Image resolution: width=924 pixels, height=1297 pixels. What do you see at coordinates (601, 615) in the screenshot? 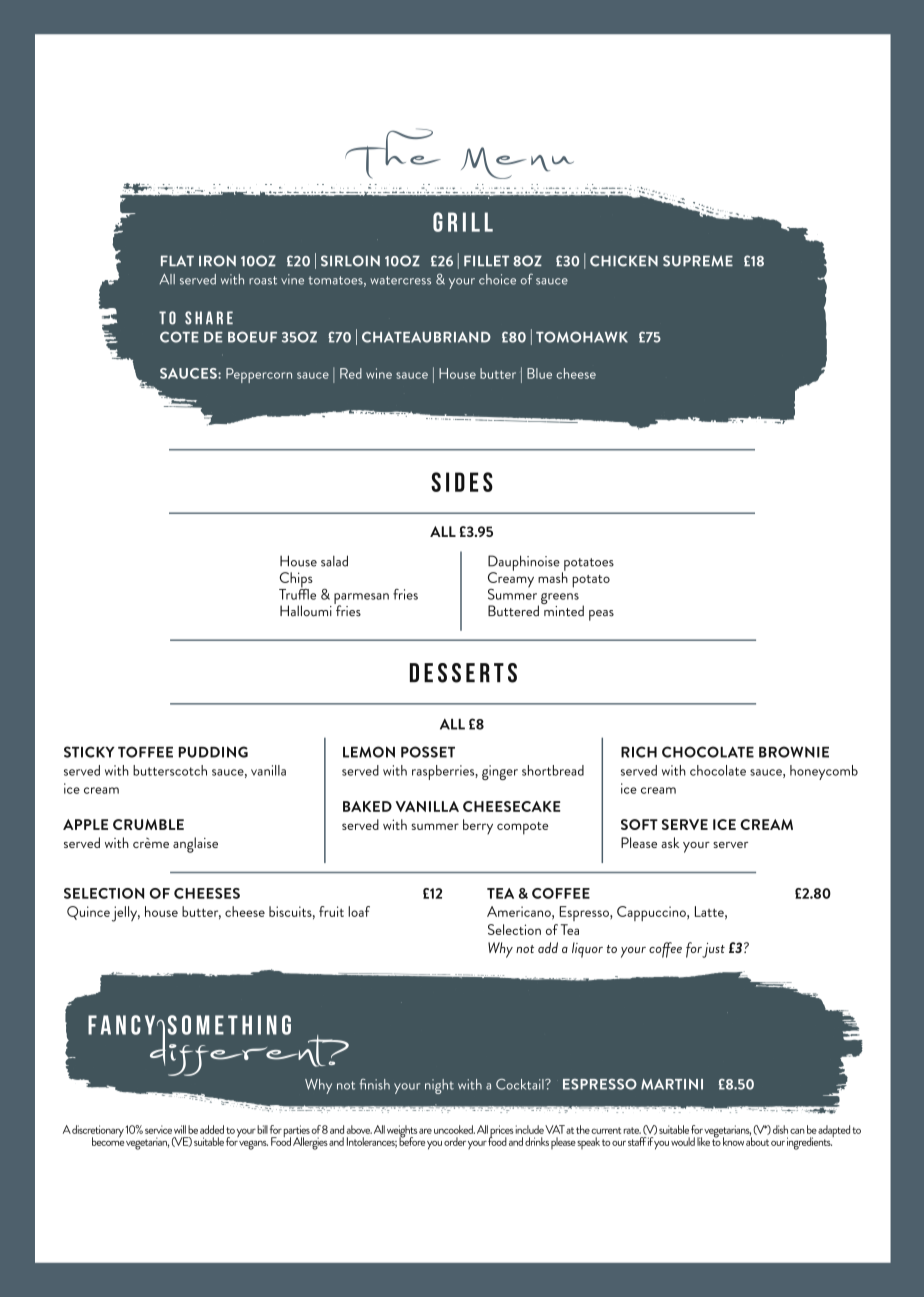
I see `peas` at bounding box center [601, 615].
